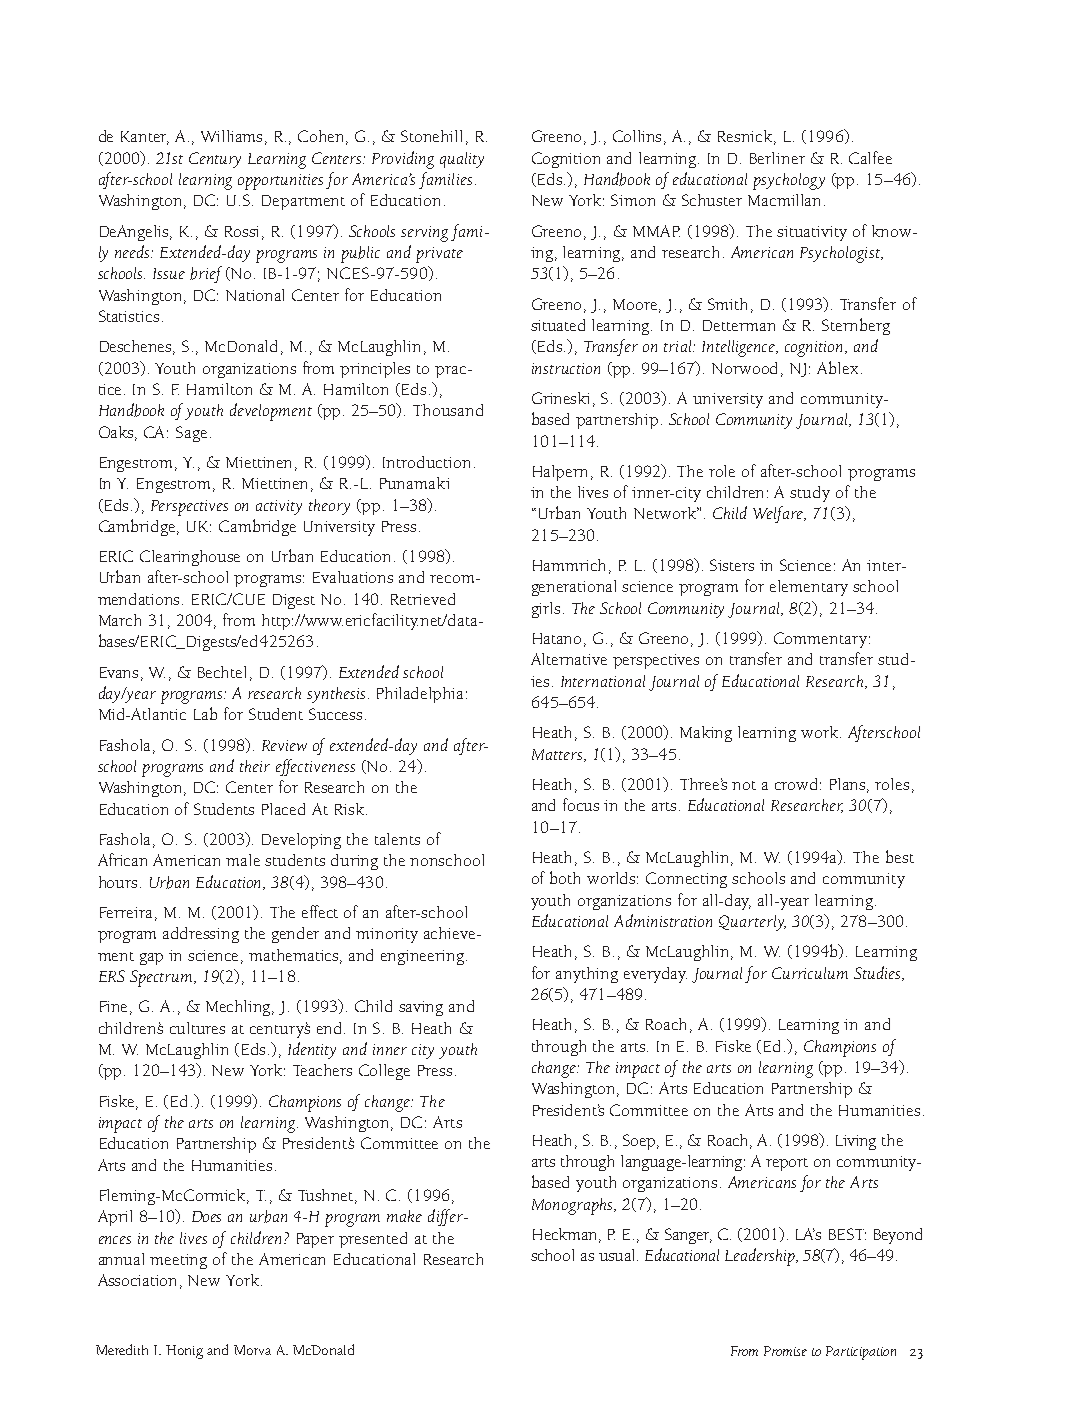 The height and width of the screenshot is (1408, 1088). What do you see at coordinates (789, 181) in the screenshot?
I see `psychology` at bounding box center [789, 181].
